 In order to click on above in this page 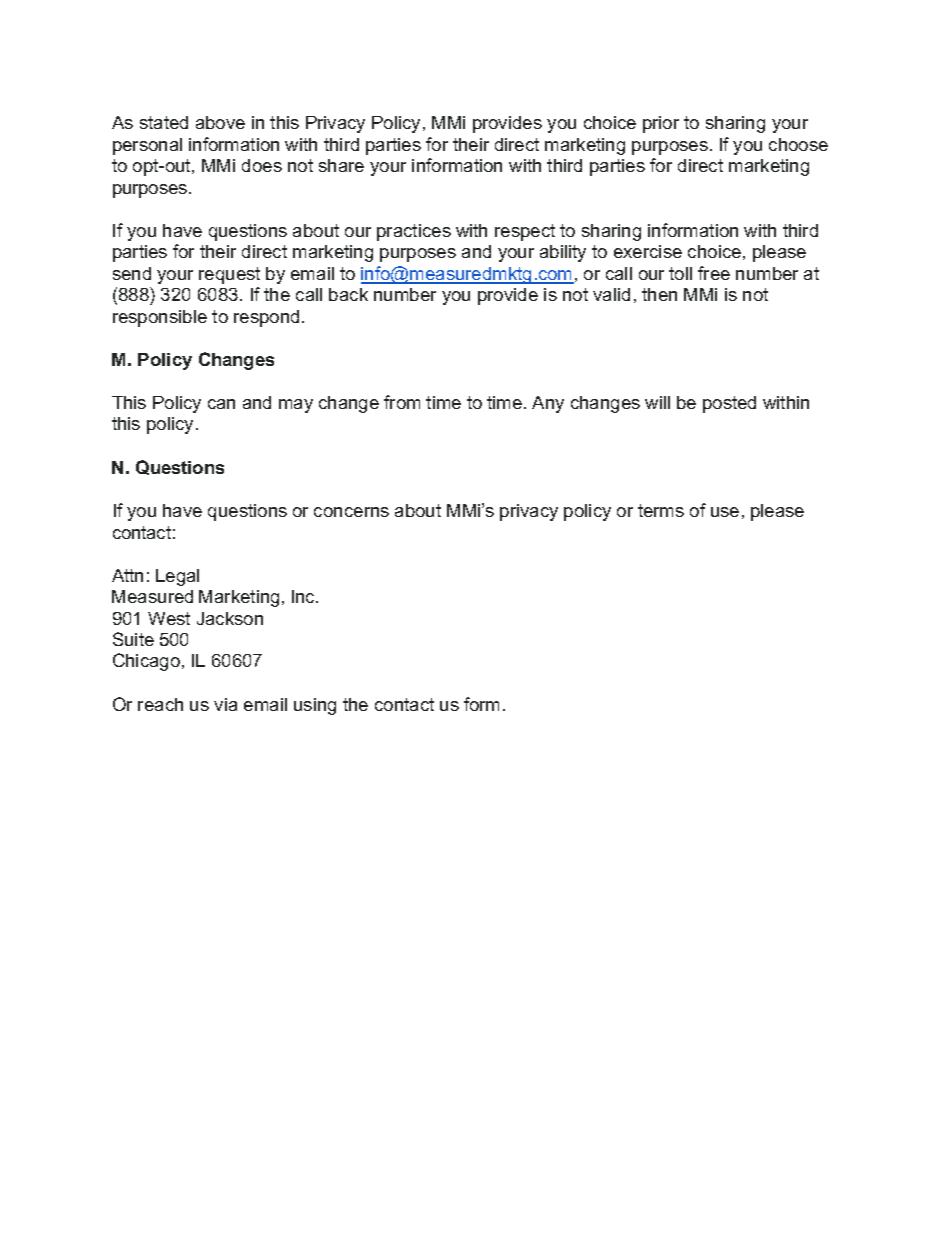, I will do `click(220, 122)`.
